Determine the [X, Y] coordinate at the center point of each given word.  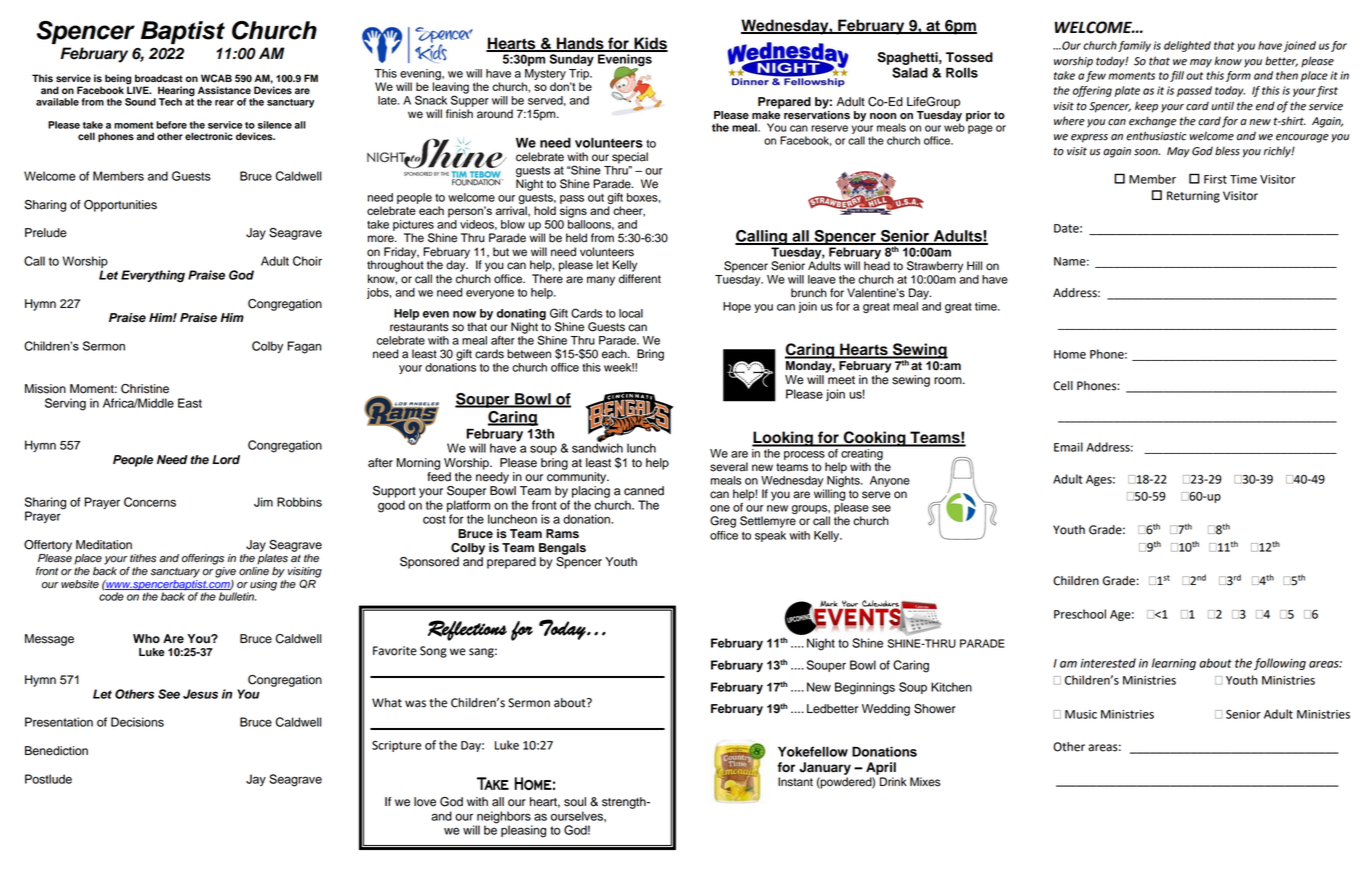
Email [1068, 447]
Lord [226, 460]
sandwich [597, 447]
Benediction [56, 751]
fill [1177, 76]
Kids [650, 44]
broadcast [159, 78]
